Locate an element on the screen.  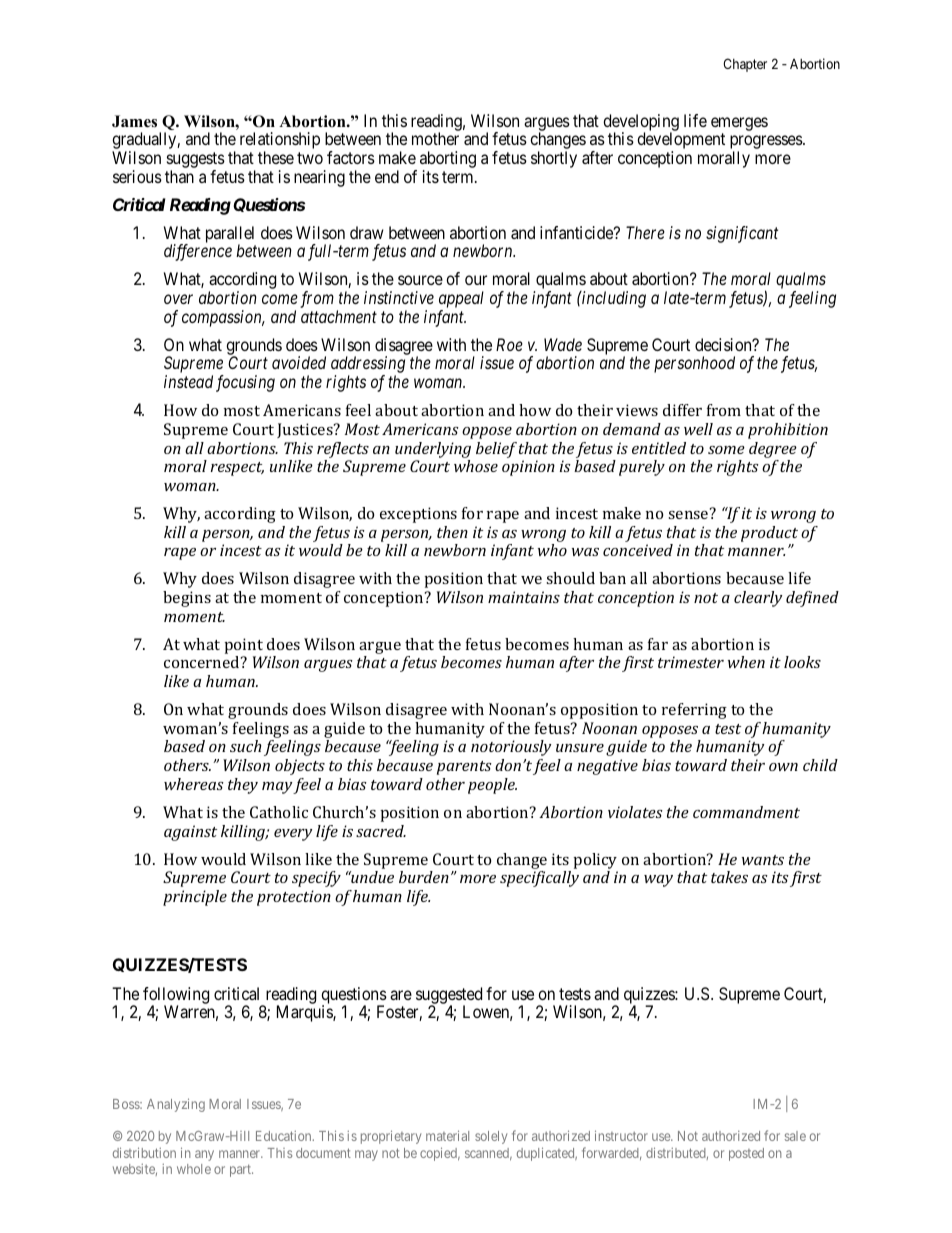
aborting is located at coordinates (448, 161).
